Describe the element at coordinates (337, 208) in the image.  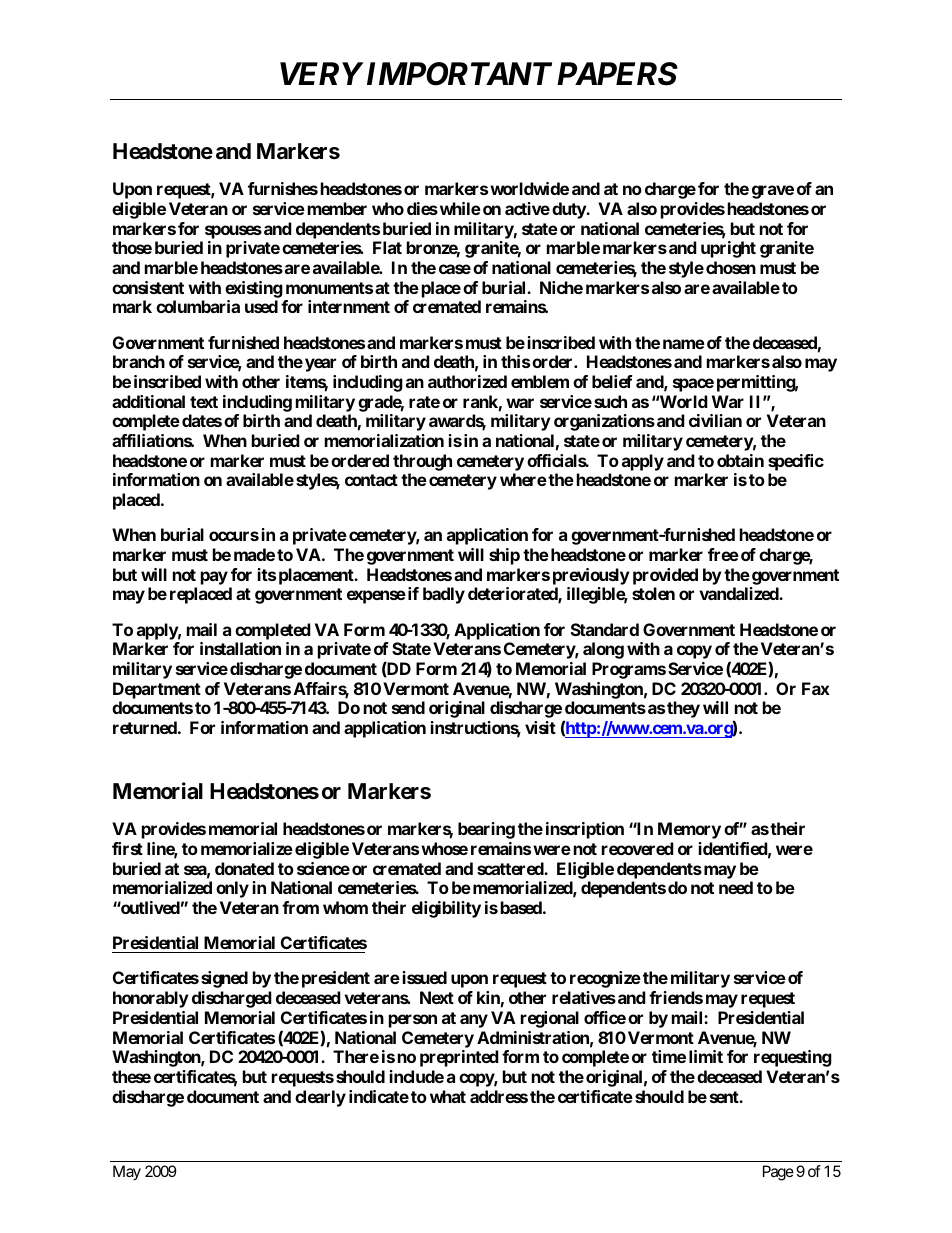
I see `member` at that location.
